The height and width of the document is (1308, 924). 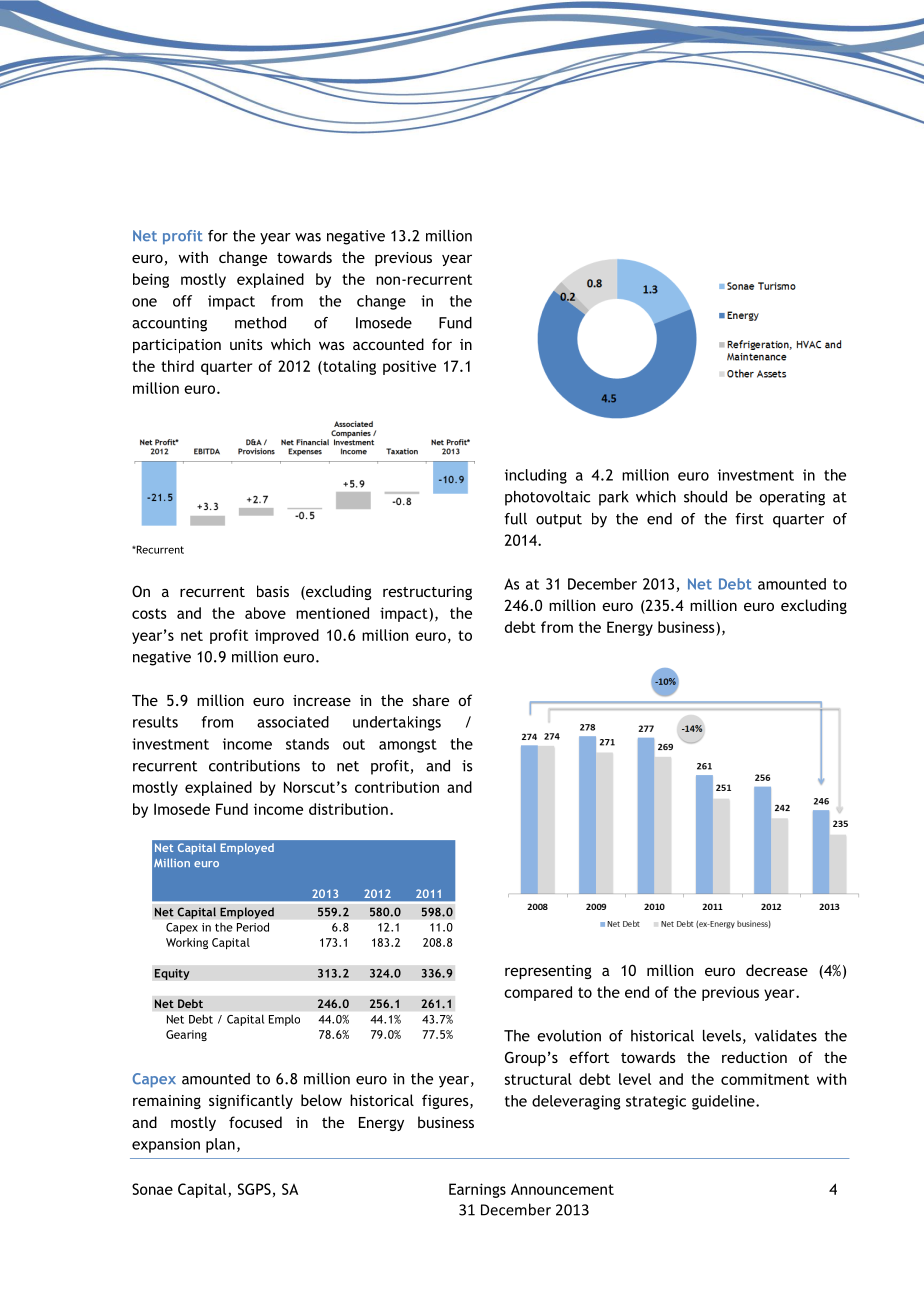 I want to click on should, so click(x=705, y=497).
